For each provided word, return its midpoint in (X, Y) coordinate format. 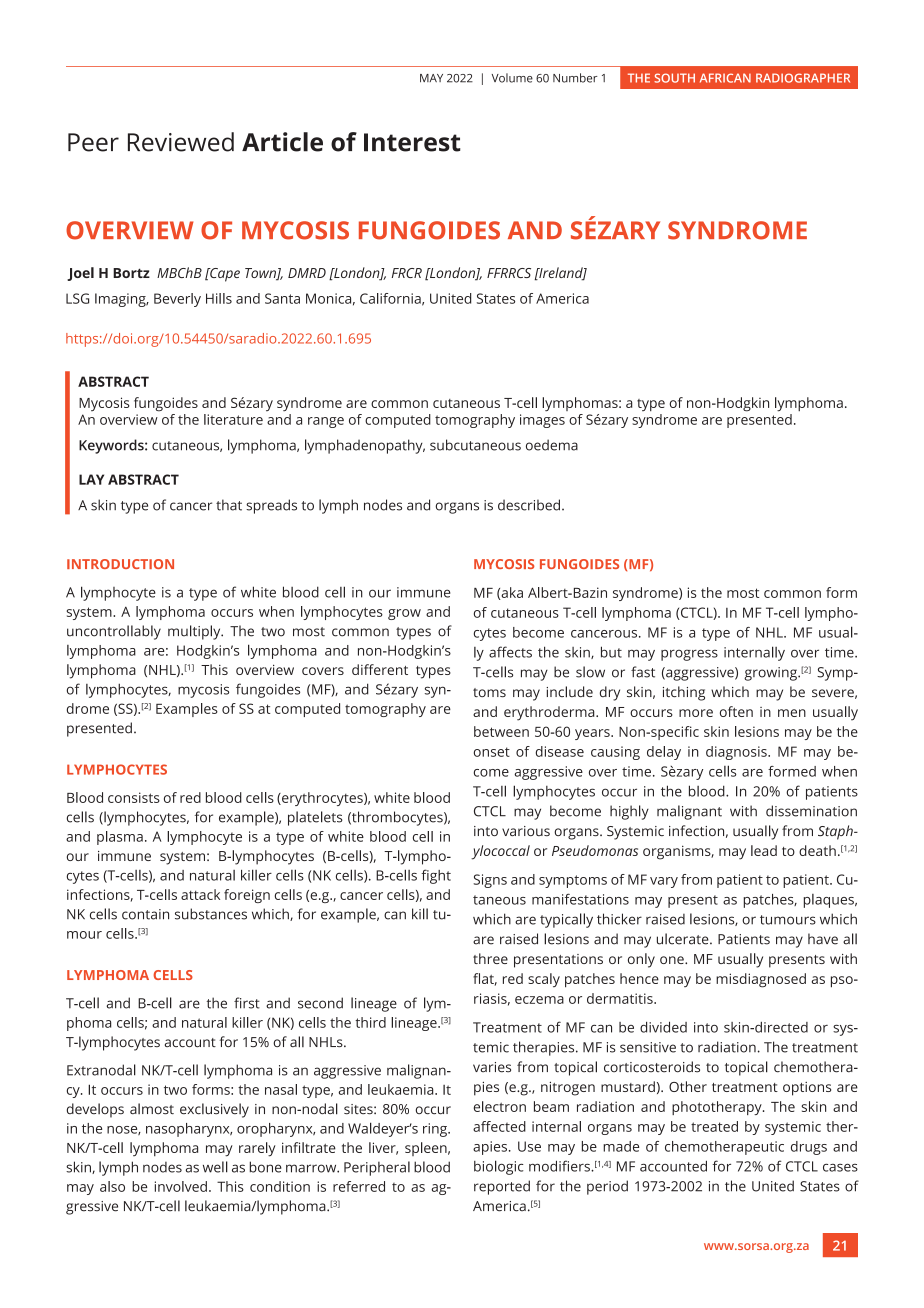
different (380, 669)
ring (436, 1130)
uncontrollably (114, 632)
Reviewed (181, 142)
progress (689, 655)
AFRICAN (725, 78)
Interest (412, 142)
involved (181, 1186)
